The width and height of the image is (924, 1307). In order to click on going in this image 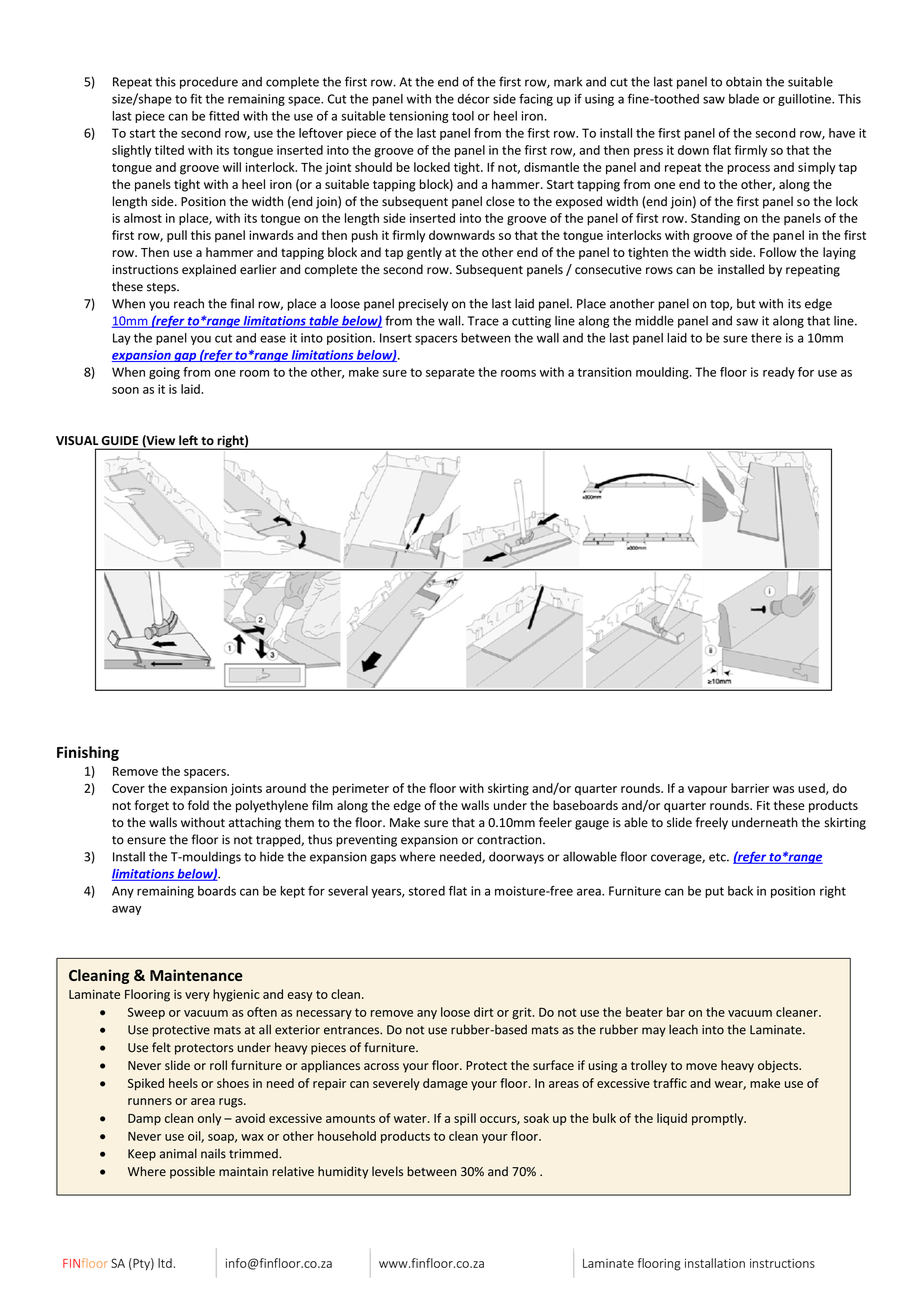, I will do `click(164, 373)`.
